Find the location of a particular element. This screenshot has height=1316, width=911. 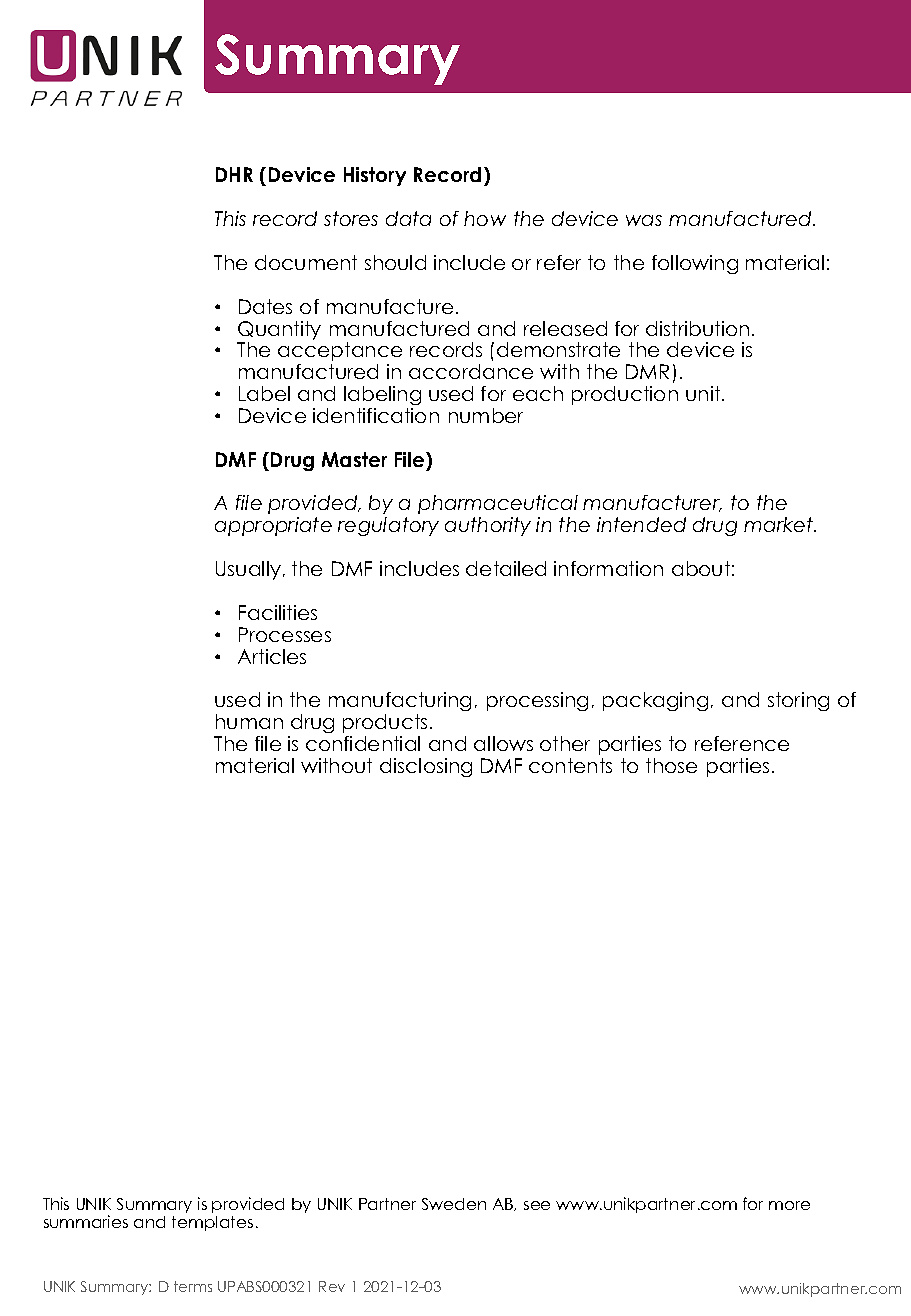

those is located at coordinates (671, 765).
